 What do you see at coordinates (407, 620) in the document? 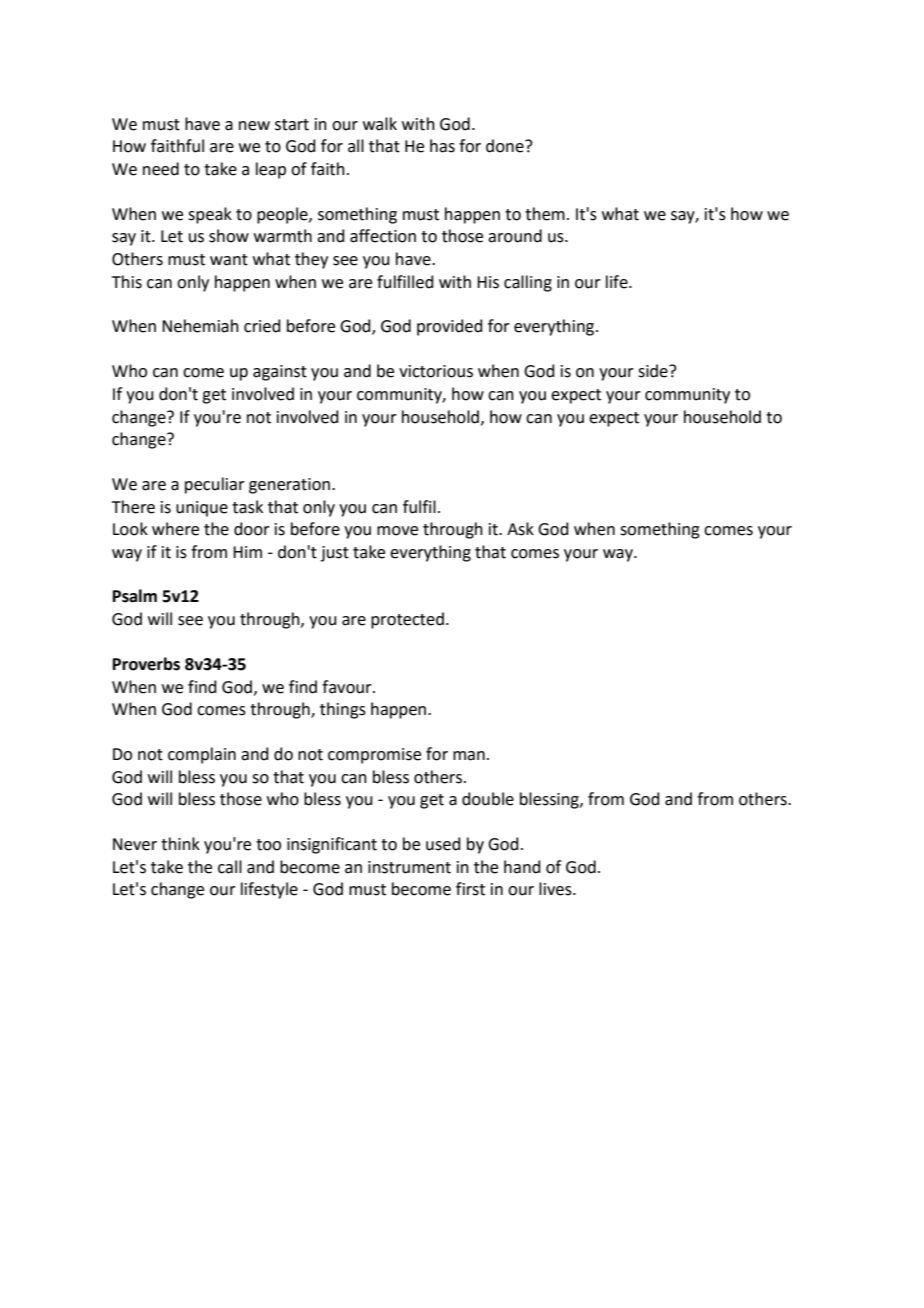
I see `protected` at bounding box center [407, 620].
